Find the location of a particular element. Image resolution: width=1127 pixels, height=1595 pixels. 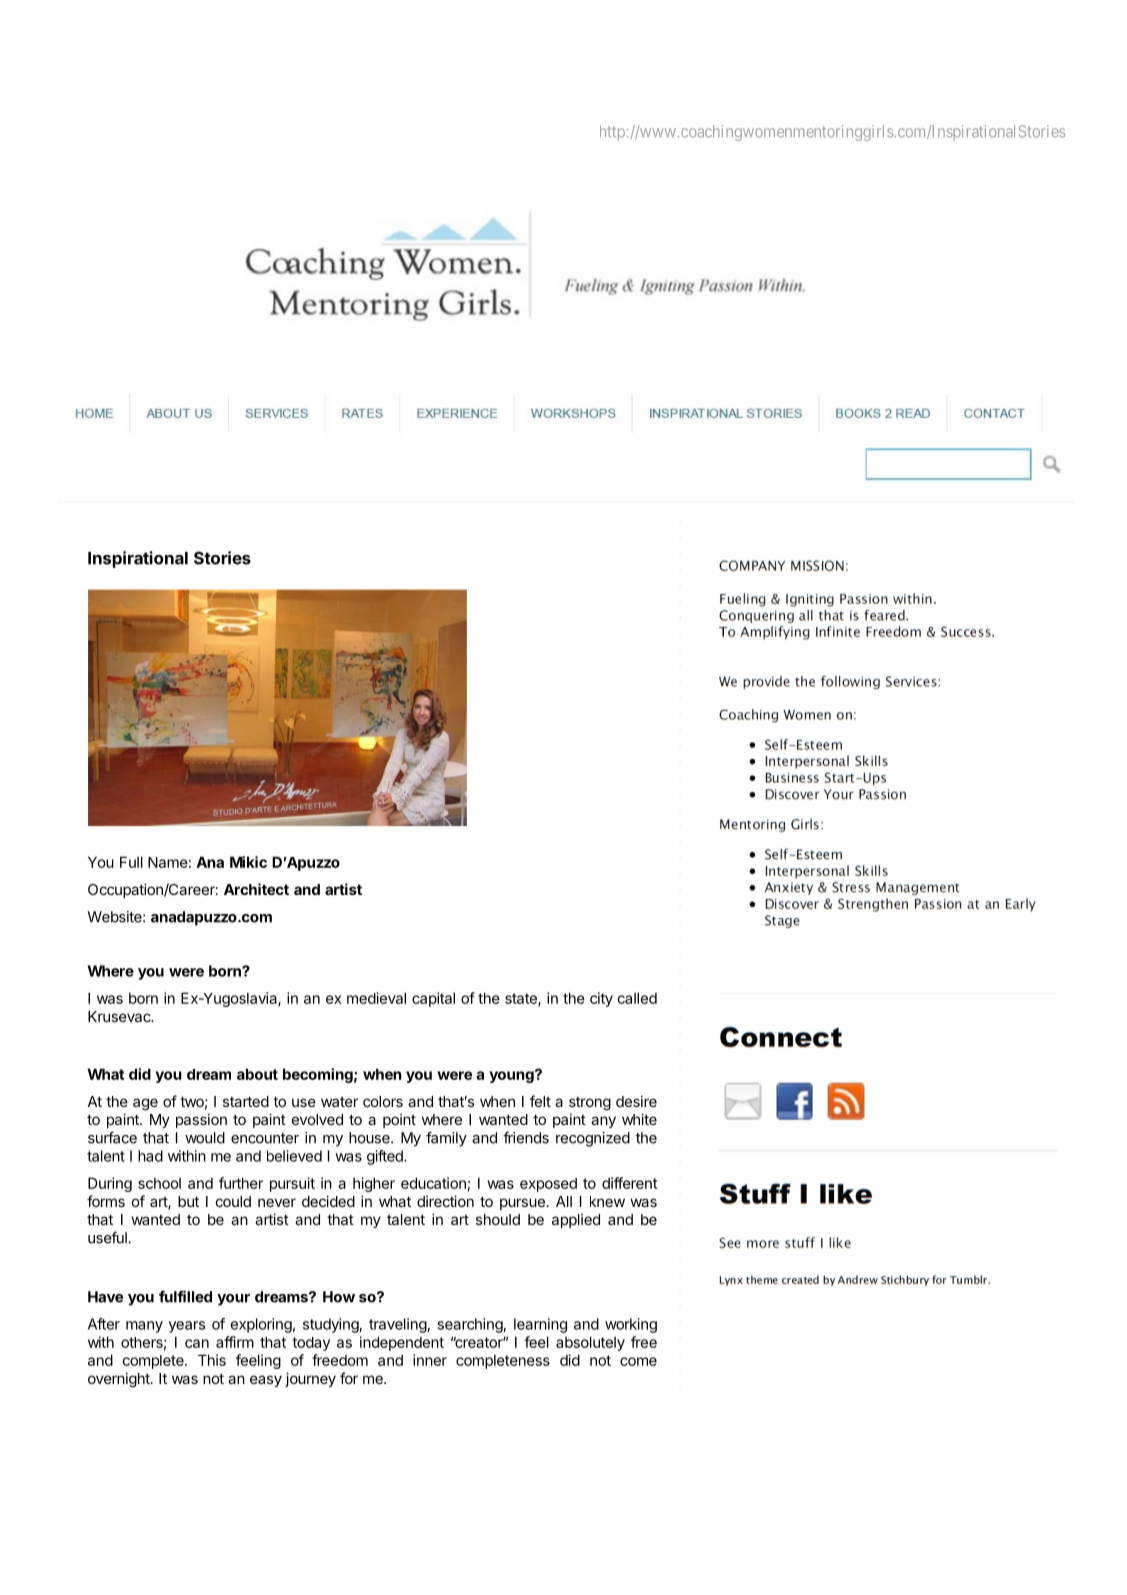

city is located at coordinates (601, 999).
